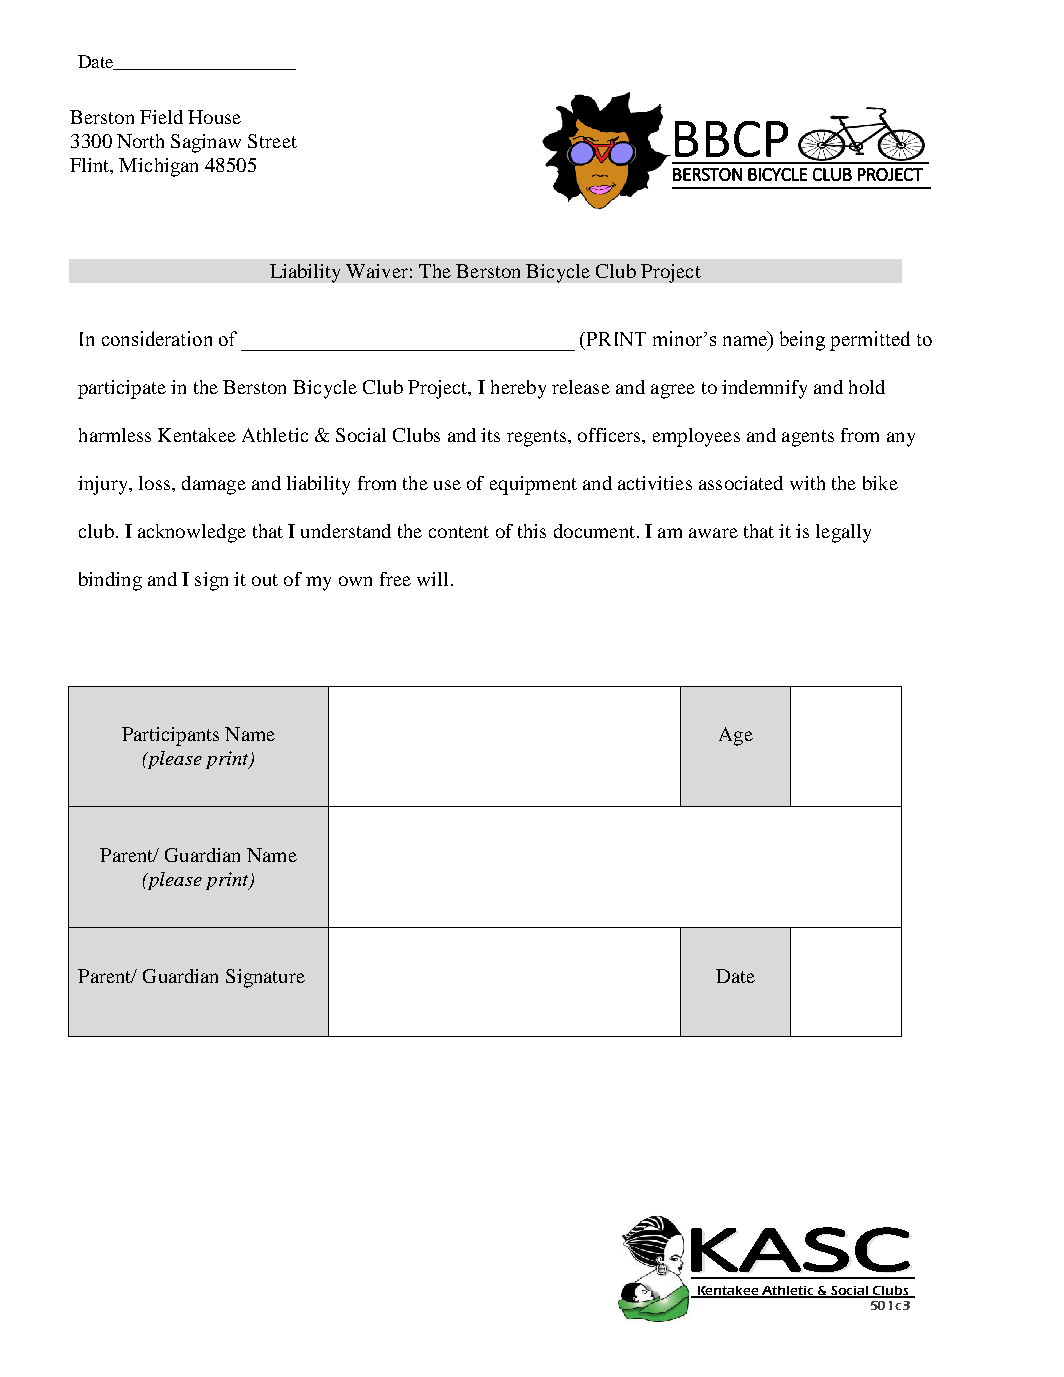  What do you see at coordinates (490, 435) in the screenshot?
I see `its` at bounding box center [490, 435].
